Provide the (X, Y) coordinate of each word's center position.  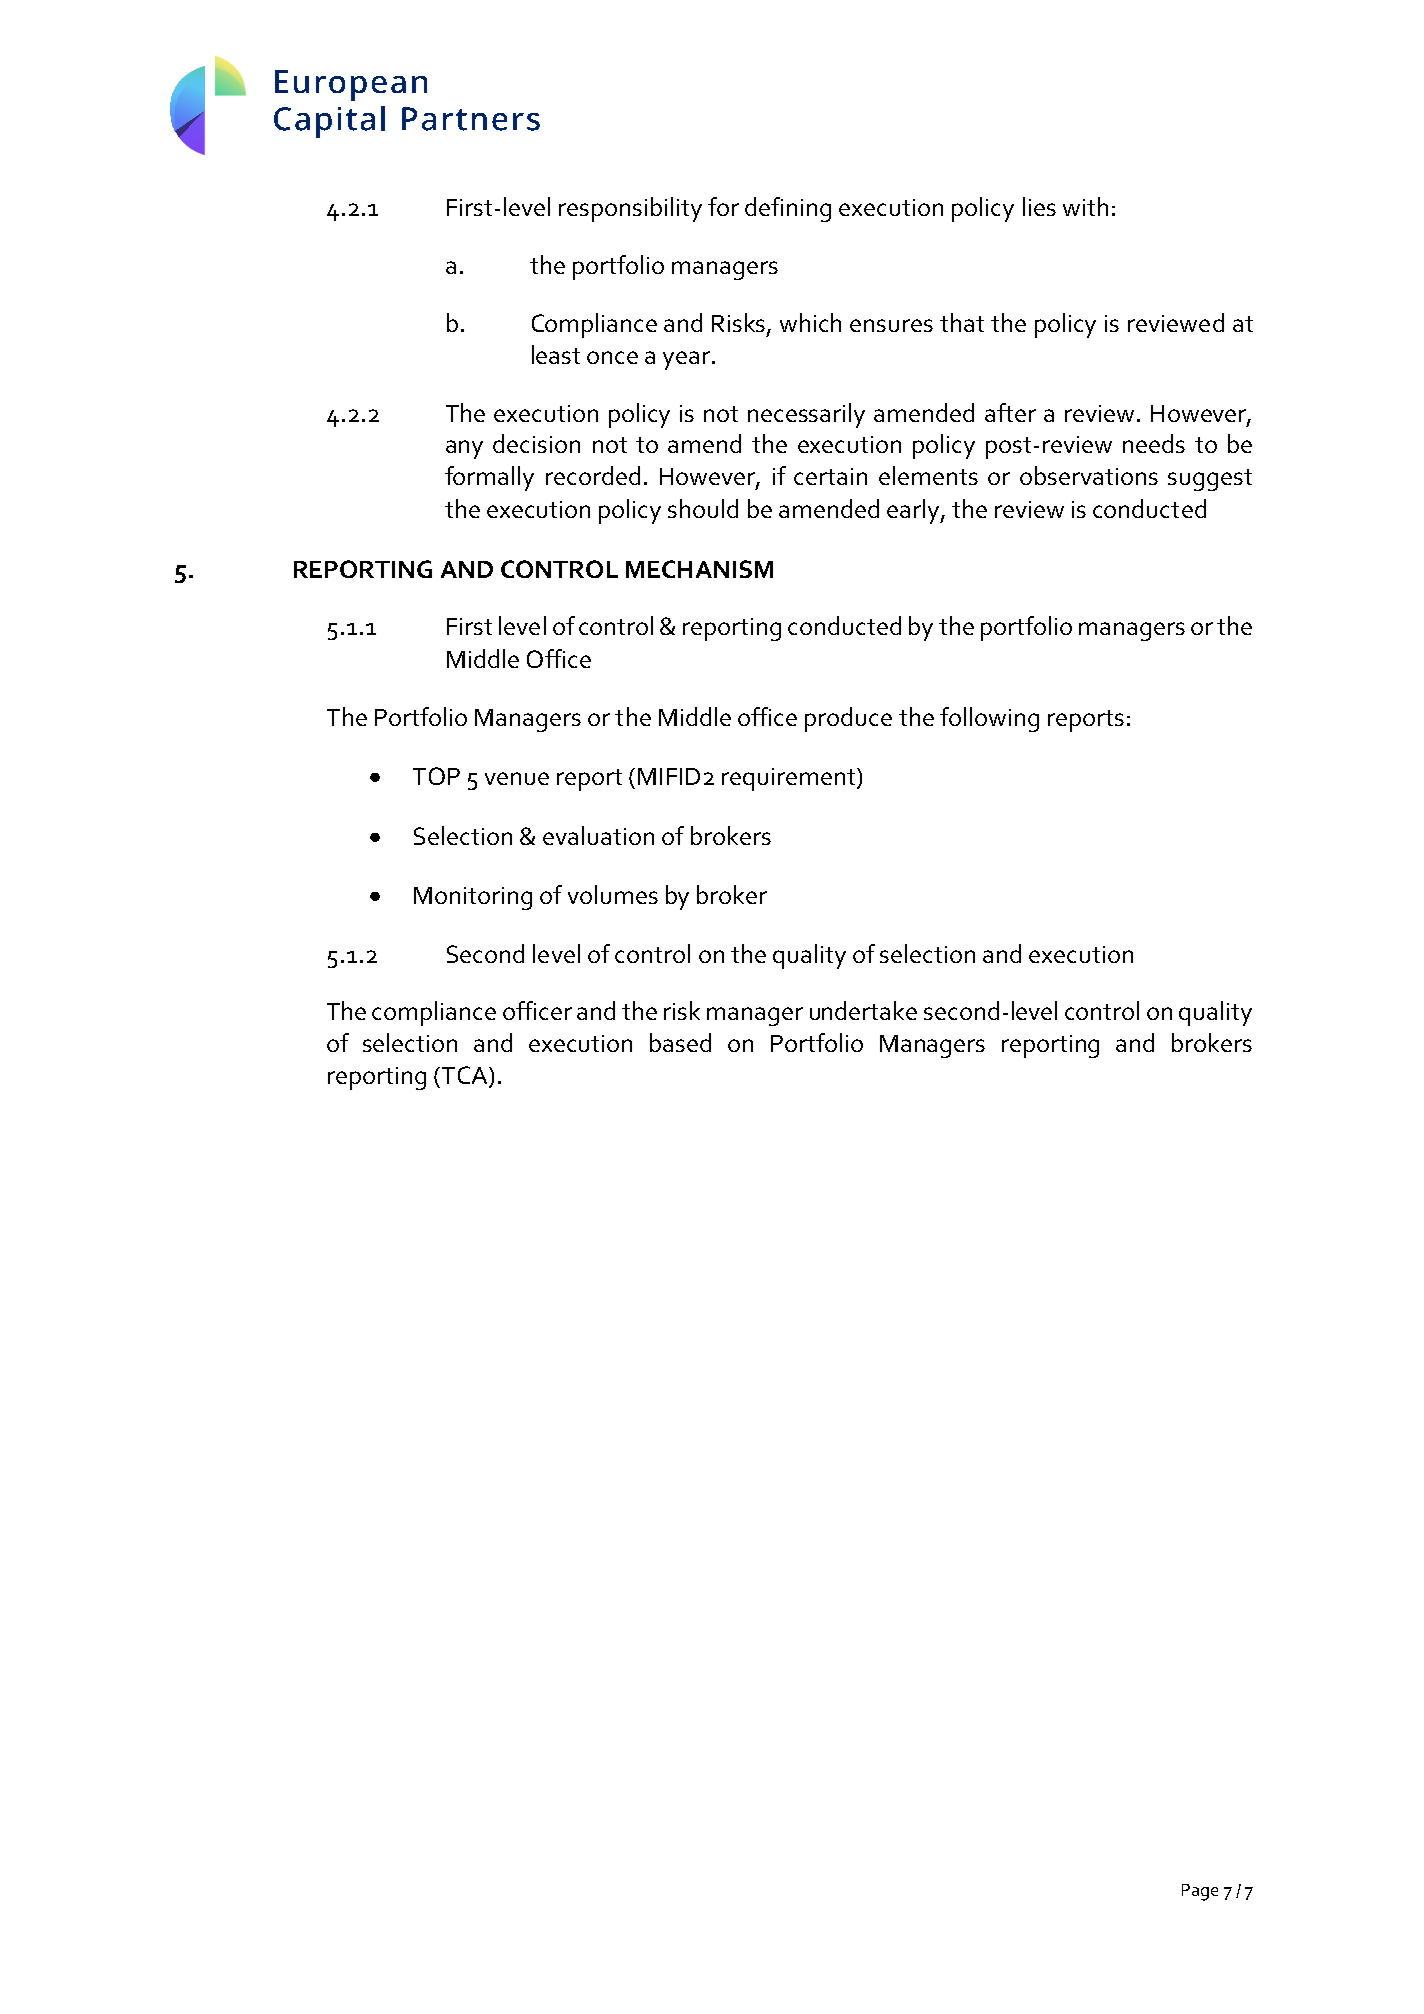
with (1085, 206)
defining (788, 209)
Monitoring (473, 898)
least (556, 354)
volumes (613, 894)
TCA (464, 1076)
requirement (790, 779)
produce (848, 719)
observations (1089, 475)
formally (489, 478)
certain (830, 476)
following (989, 719)
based (680, 1042)
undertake (863, 1010)
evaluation (598, 835)
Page (1200, 1892)
